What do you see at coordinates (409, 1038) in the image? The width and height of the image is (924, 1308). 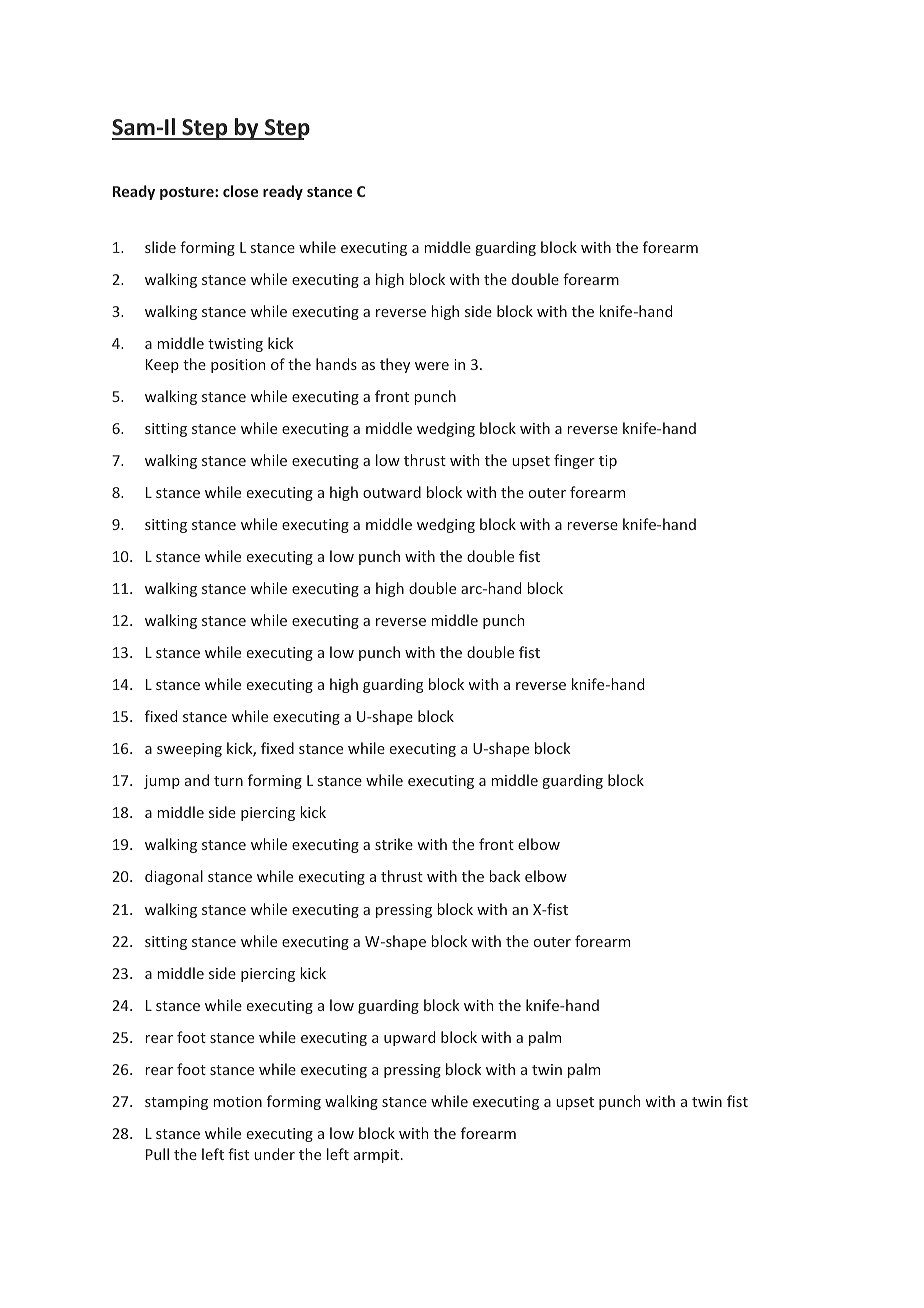 I see `upward` at bounding box center [409, 1038].
